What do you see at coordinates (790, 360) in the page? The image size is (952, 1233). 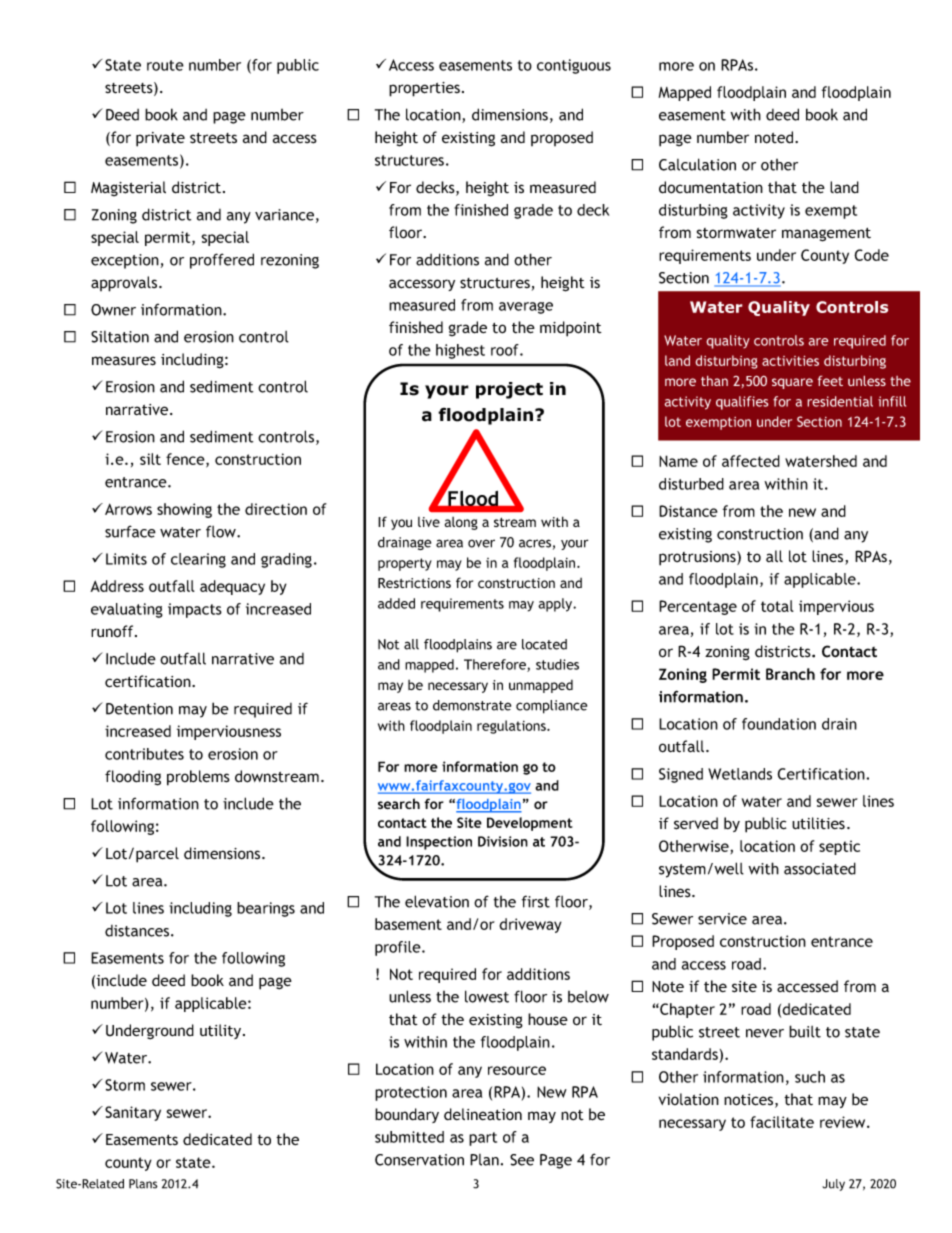 I see `activities` at bounding box center [790, 360].
